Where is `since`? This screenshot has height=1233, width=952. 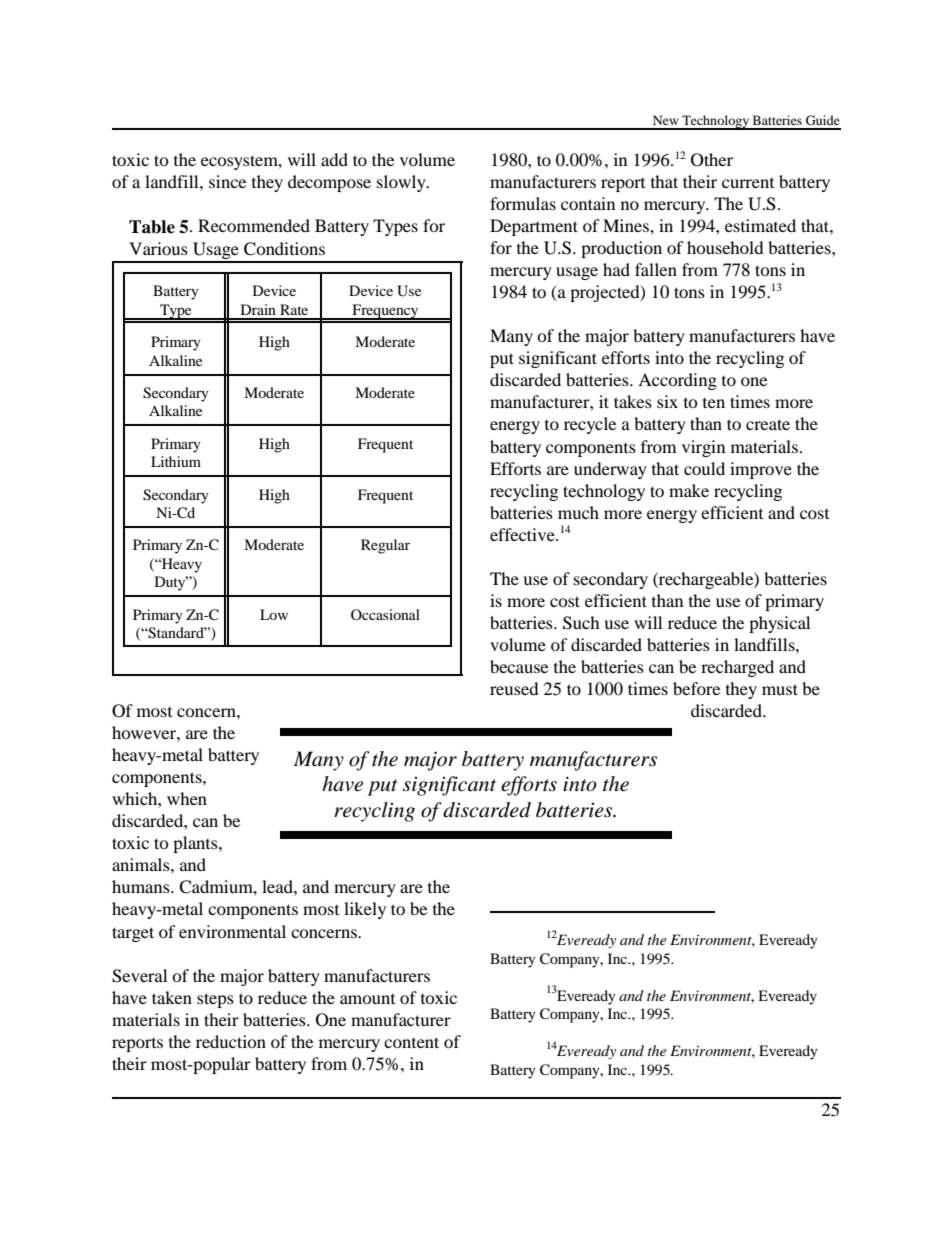 since is located at coordinates (227, 181).
